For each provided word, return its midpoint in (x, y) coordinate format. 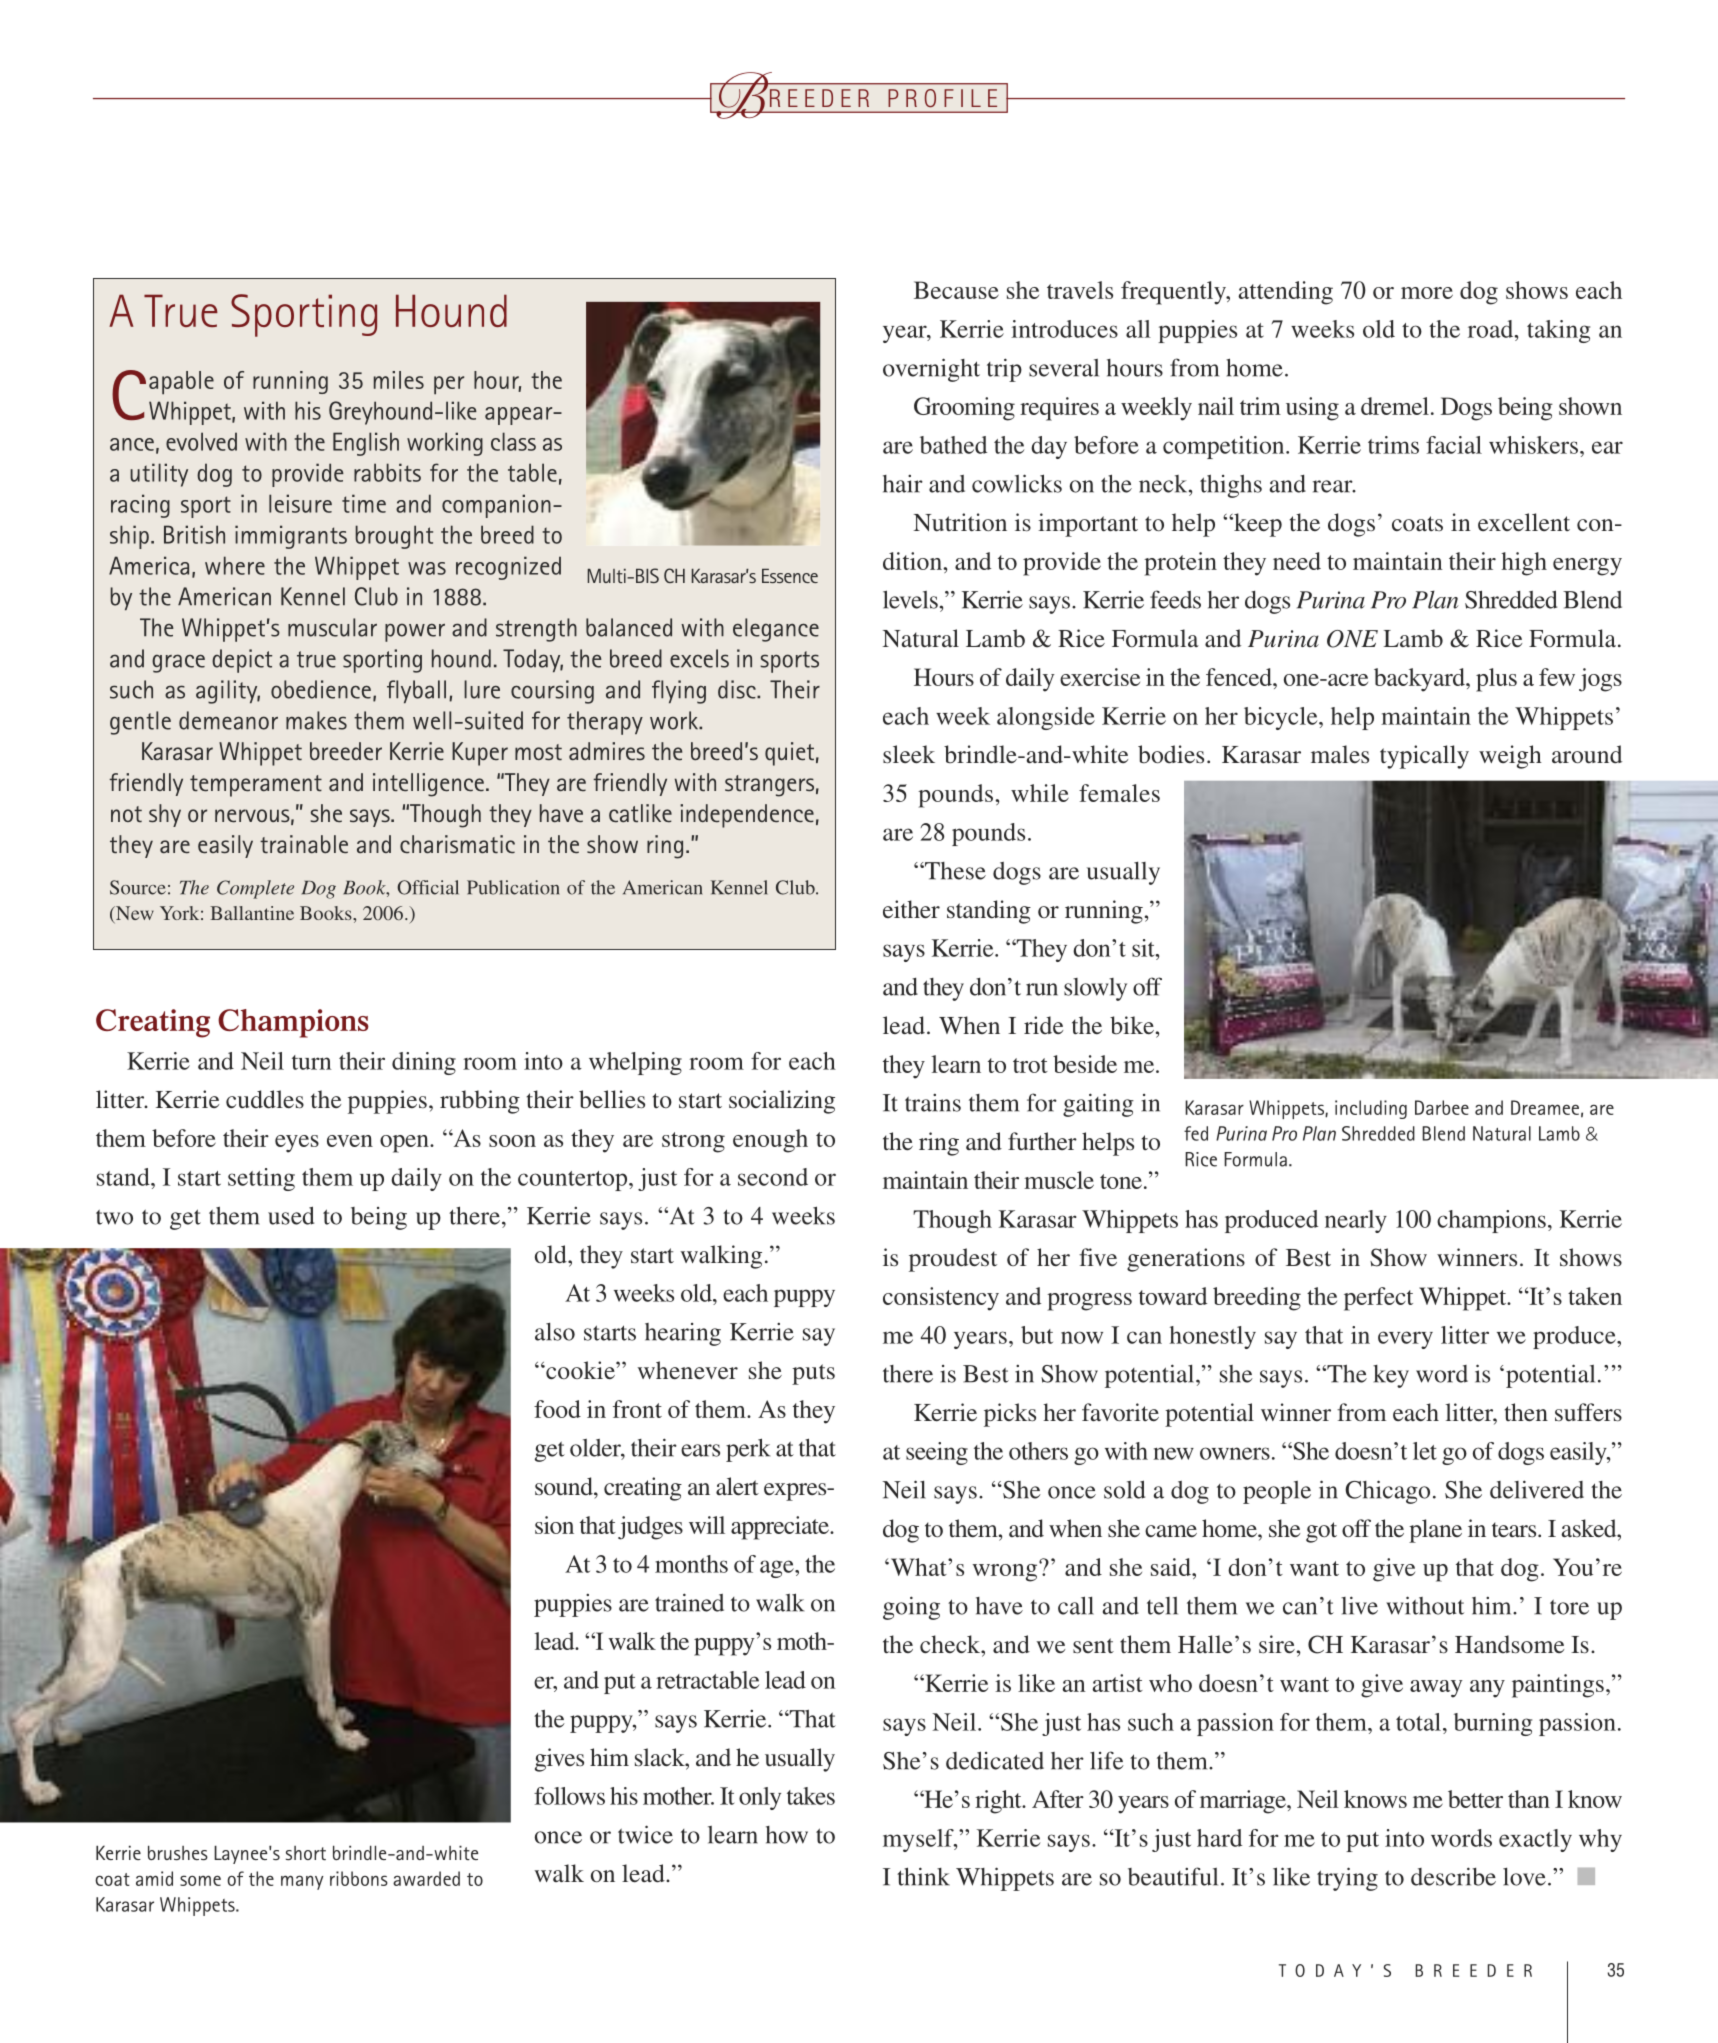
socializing (782, 1102)
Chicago (1387, 1492)
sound (565, 1486)
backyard (1420, 680)
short (306, 1853)
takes (811, 1796)
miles (399, 380)
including (1371, 1109)
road (1492, 329)
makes (316, 720)
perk (748, 1450)
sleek (909, 754)
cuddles (265, 1099)
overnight (931, 370)
